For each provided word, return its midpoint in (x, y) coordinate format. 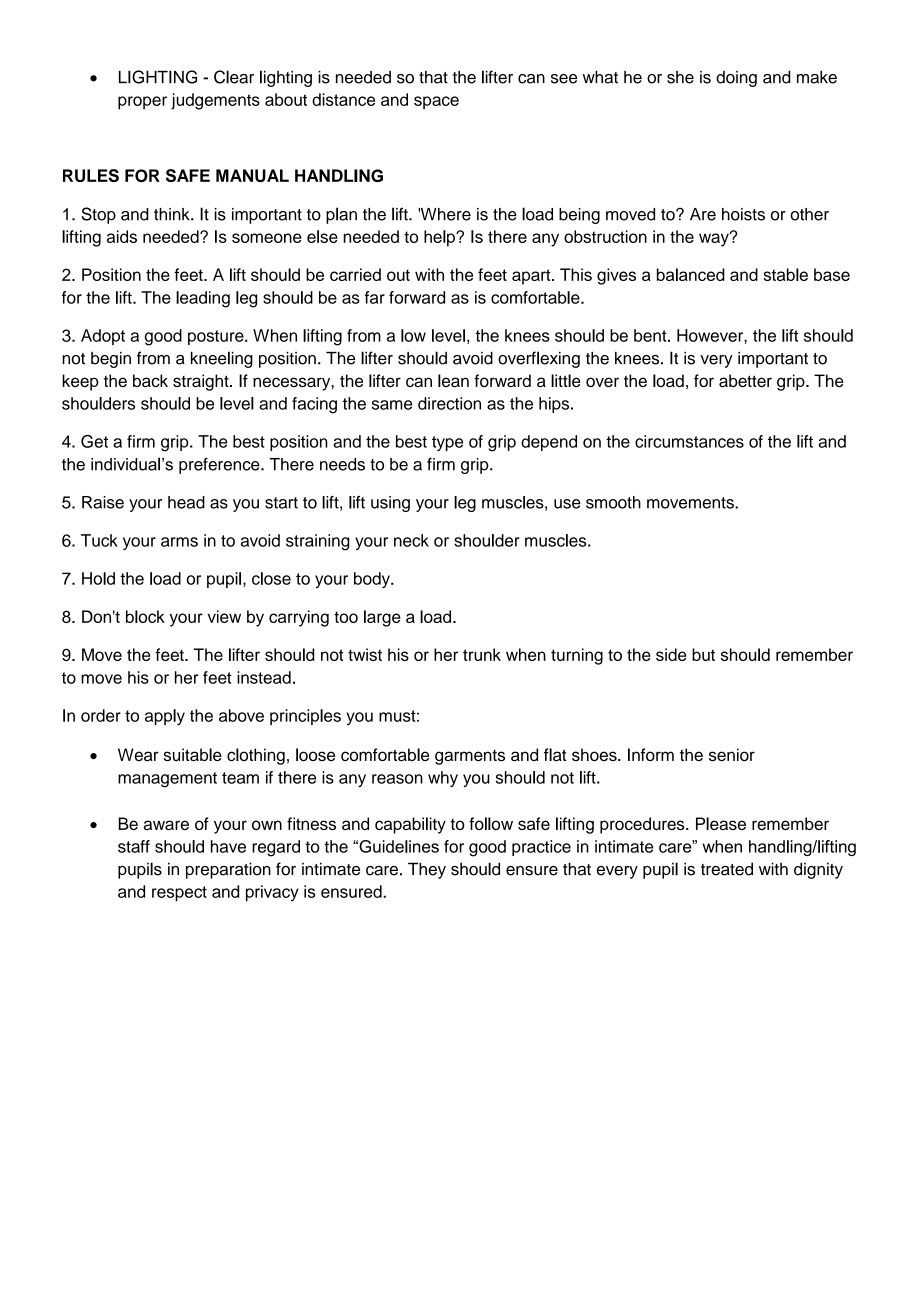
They (427, 870)
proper (142, 103)
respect (179, 893)
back (150, 380)
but (703, 654)
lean (453, 380)
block (145, 616)
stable (785, 274)
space (436, 103)
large (382, 618)
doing (736, 79)
